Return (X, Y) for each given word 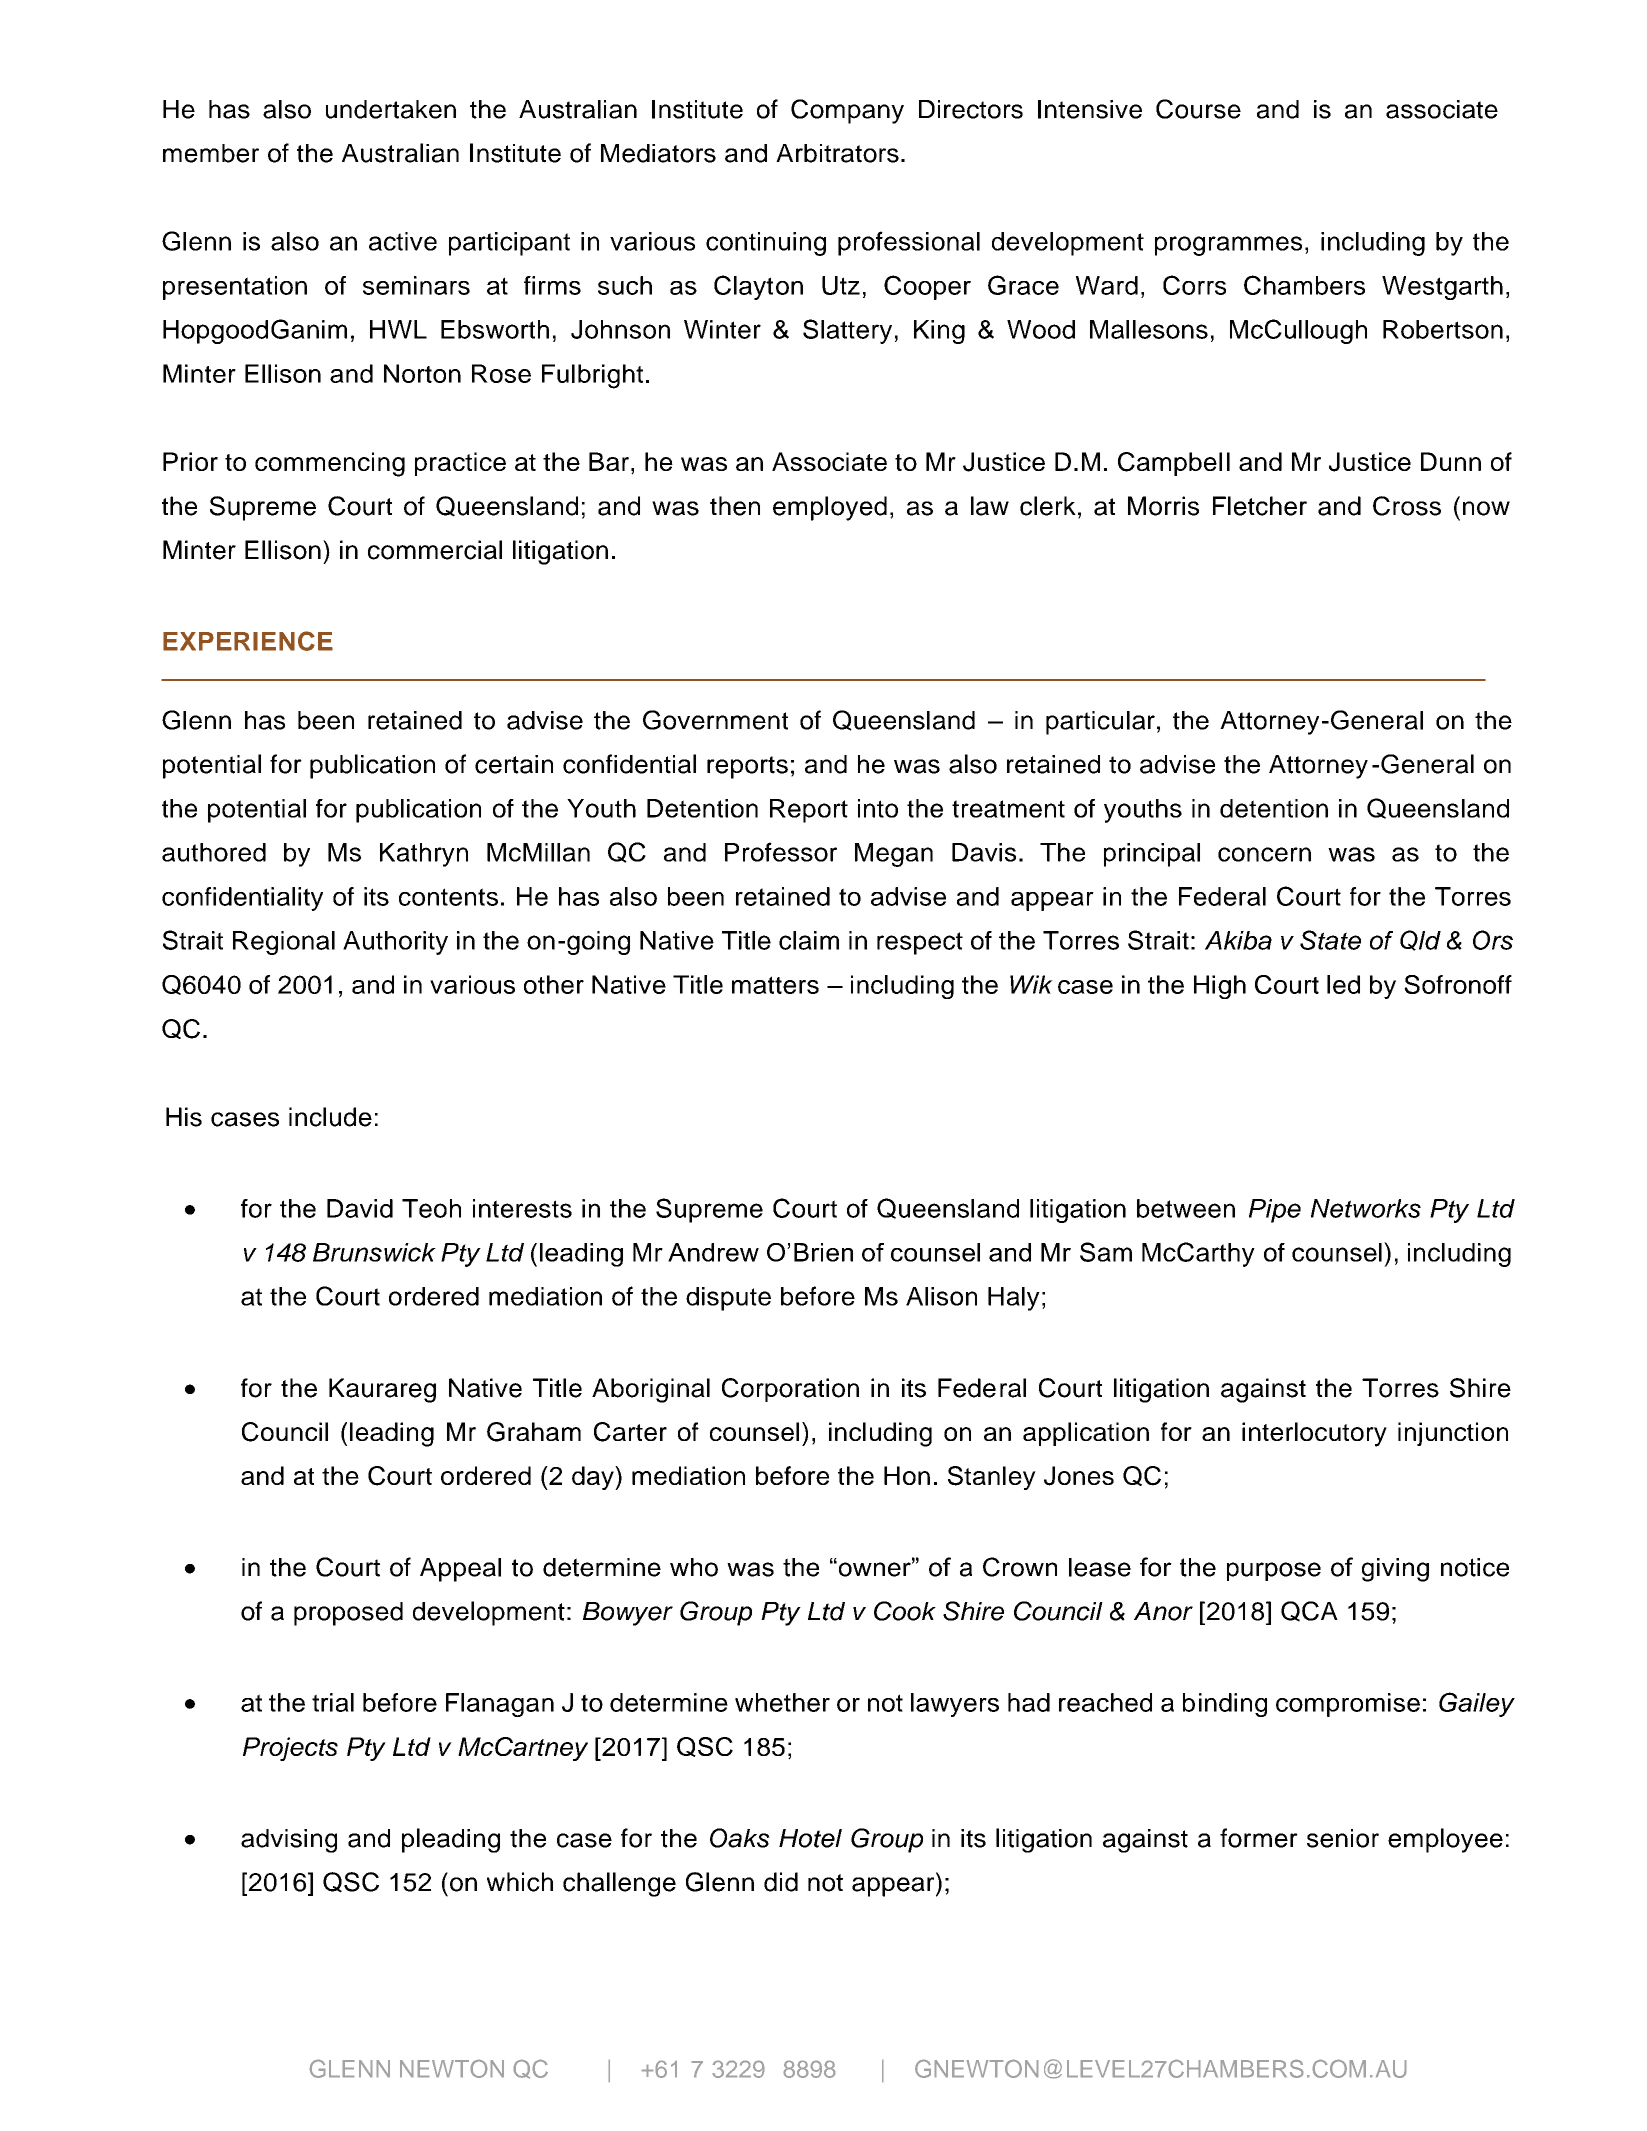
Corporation (790, 1390)
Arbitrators (837, 153)
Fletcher (1260, 506)
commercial (435, 550)
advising (289, 1841)
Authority (395, 943)
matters (775, 985)
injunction (1453, 1434)
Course (1198, 109)
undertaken (391, 109)
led (1343, 984)
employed (830, 508)
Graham (534, 1432)
